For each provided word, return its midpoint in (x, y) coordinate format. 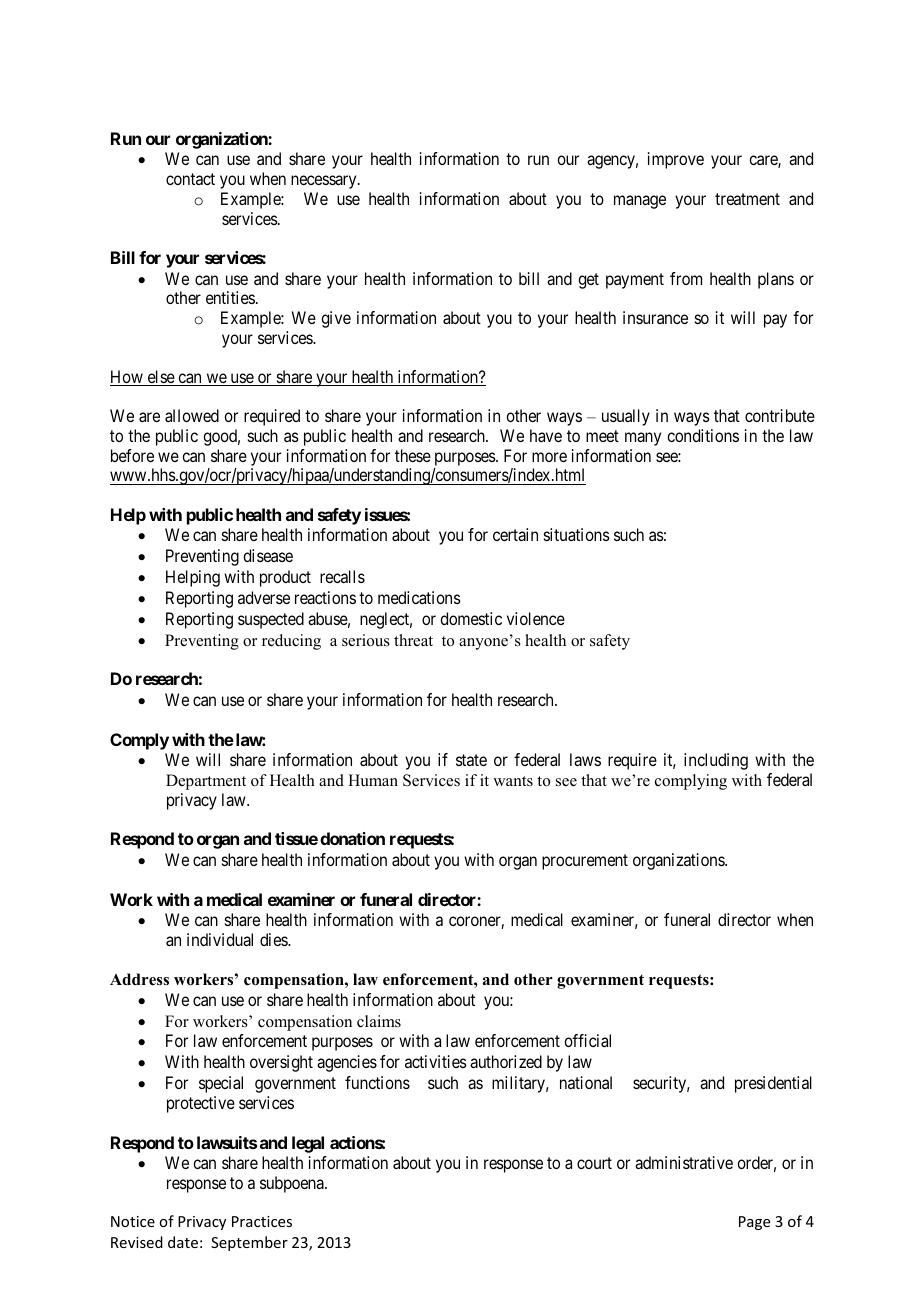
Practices (262, 1221)
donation (352, 838)
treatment (747, 199)
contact (190, 179)
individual (220, 939)
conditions (703, 435)
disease (268, 555)
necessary (325, 182)
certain (515, 534)
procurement (585, 862)
